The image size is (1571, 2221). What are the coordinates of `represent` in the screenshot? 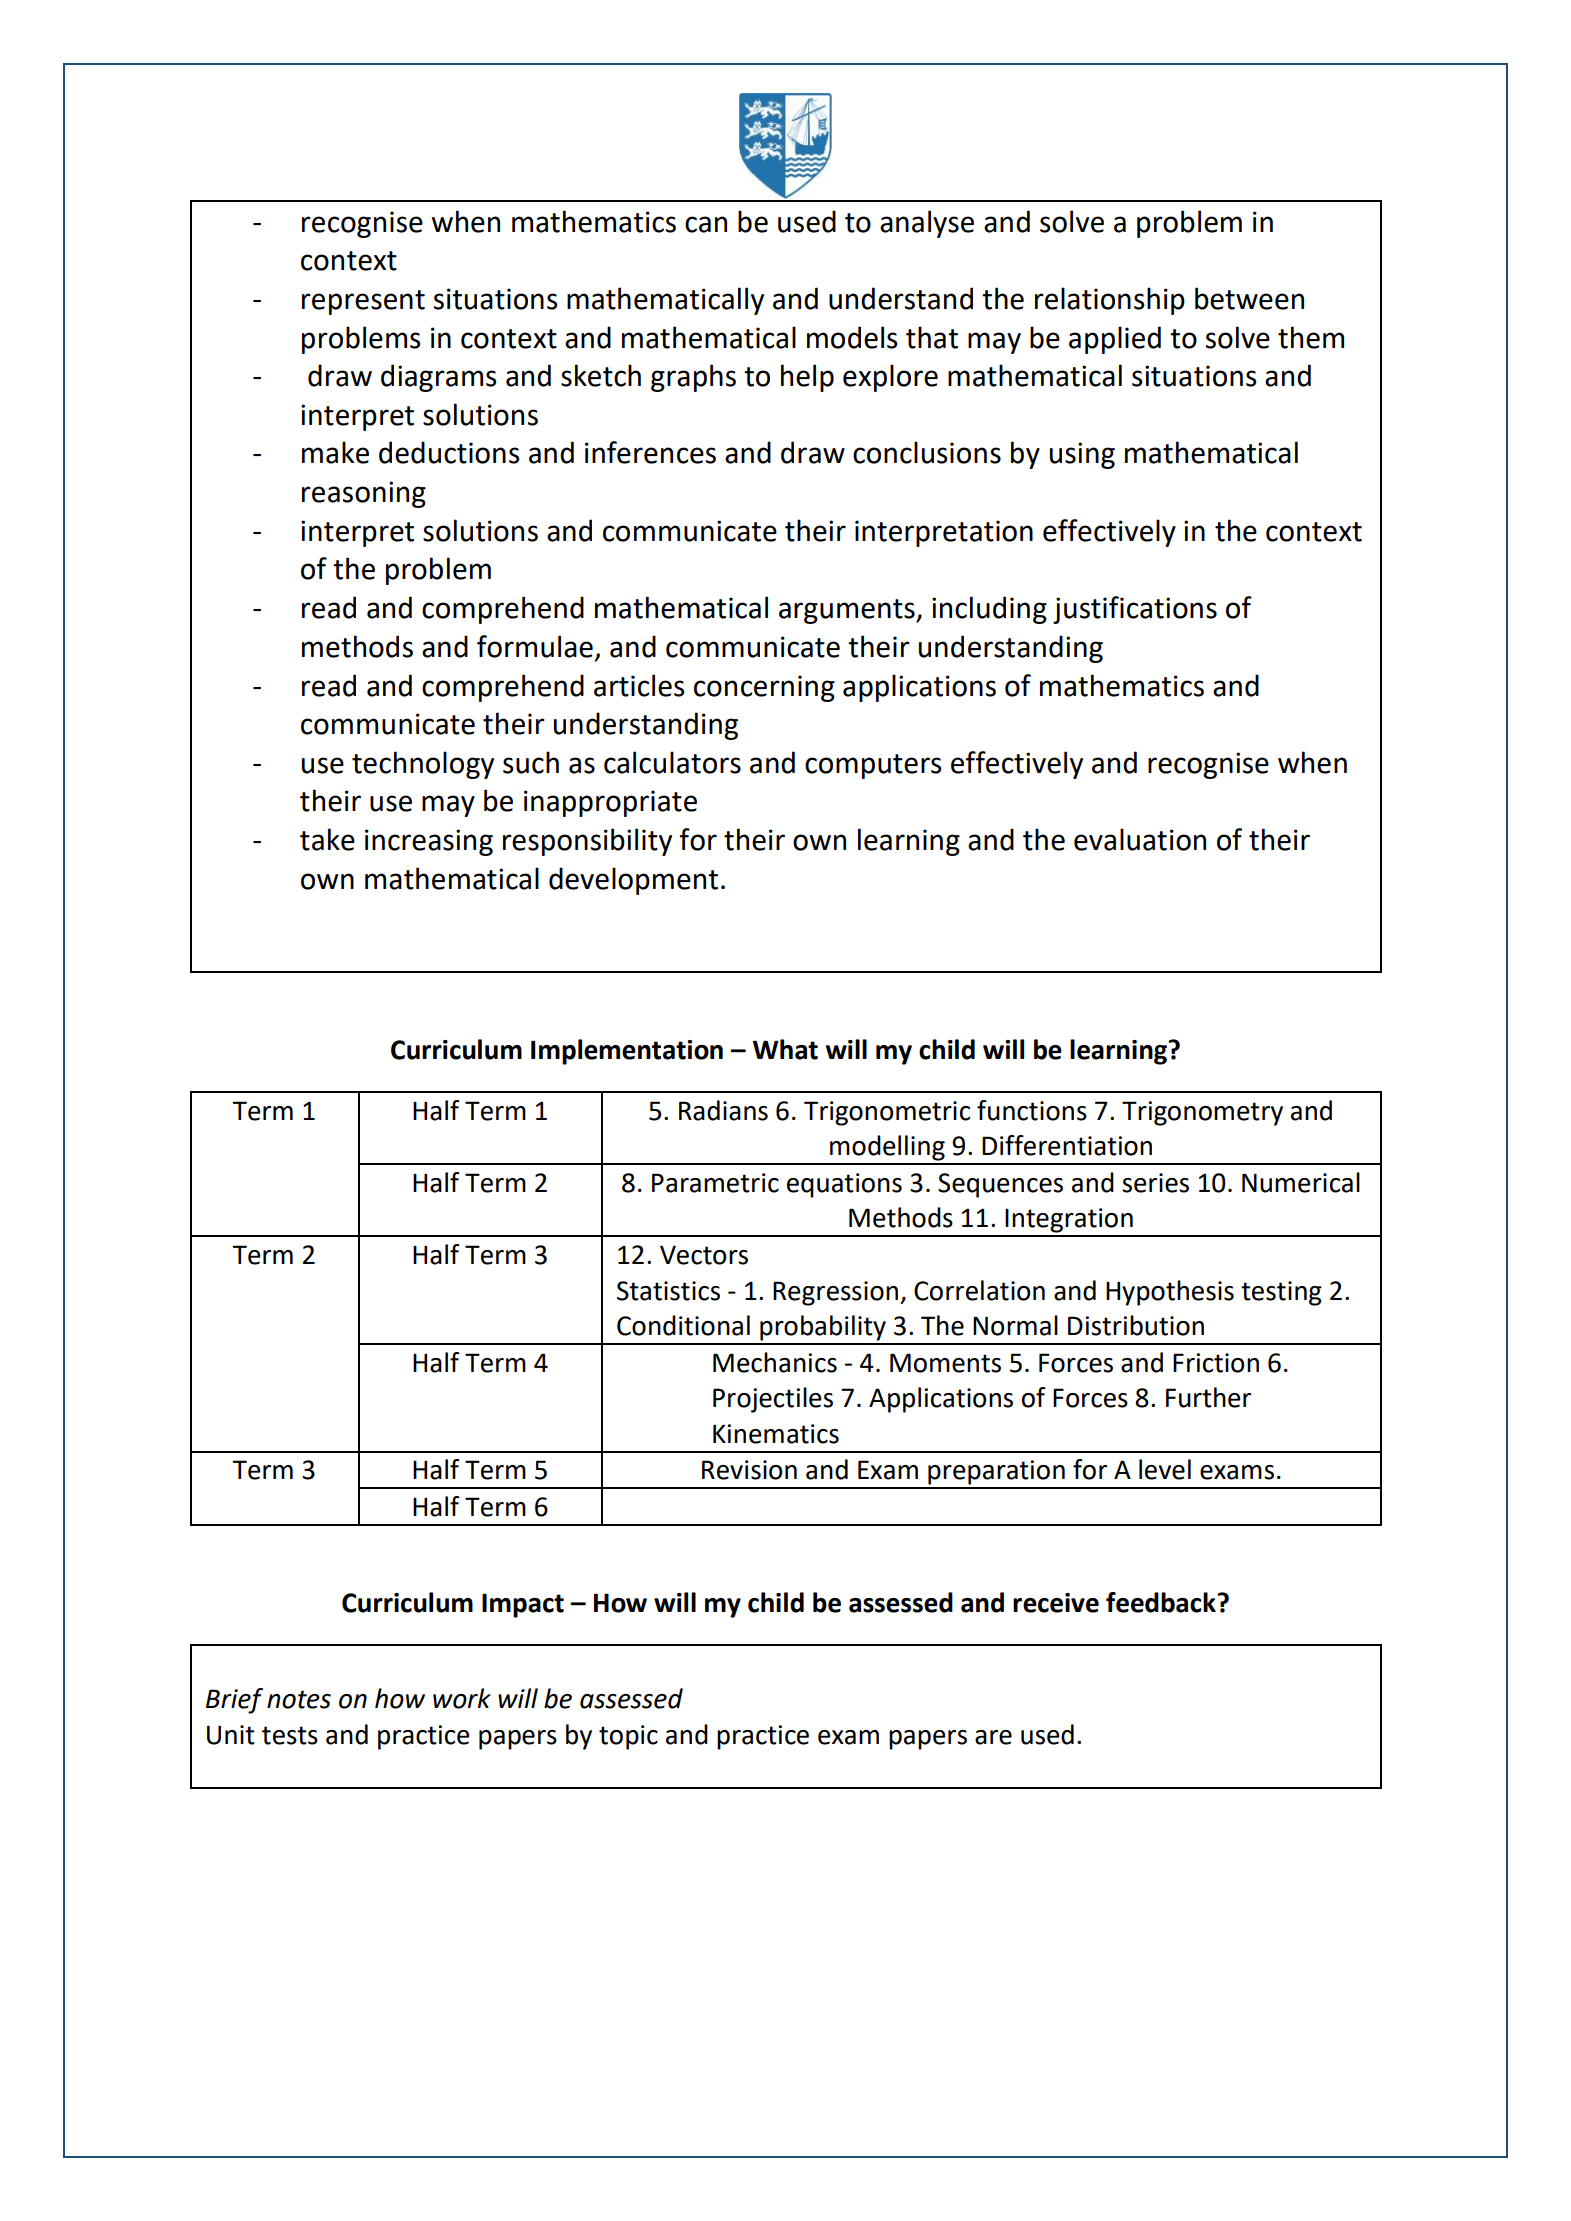 It's located at (363, 302).
